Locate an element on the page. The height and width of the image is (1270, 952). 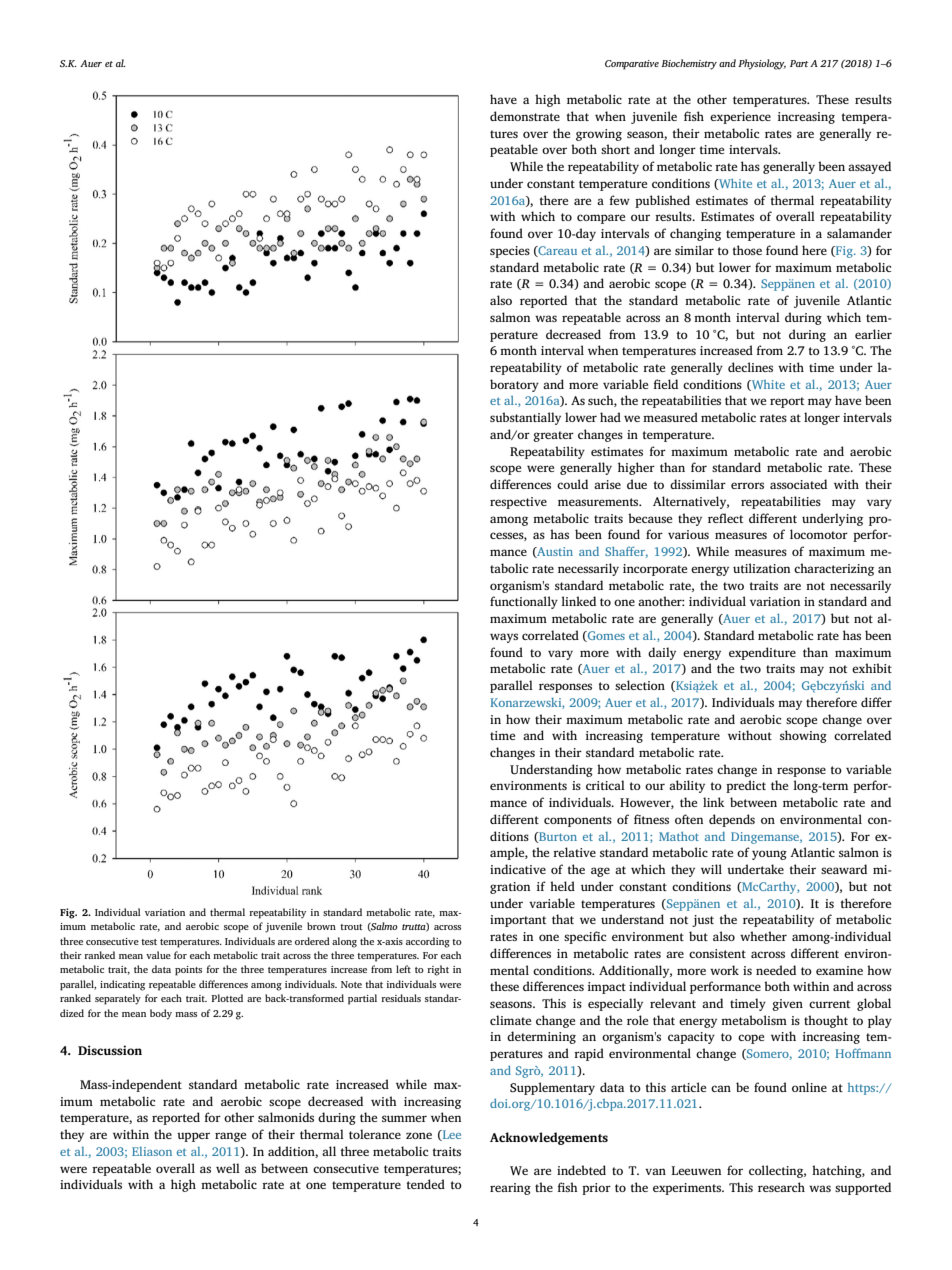
rearing is located at coordinates (510, 1189).
